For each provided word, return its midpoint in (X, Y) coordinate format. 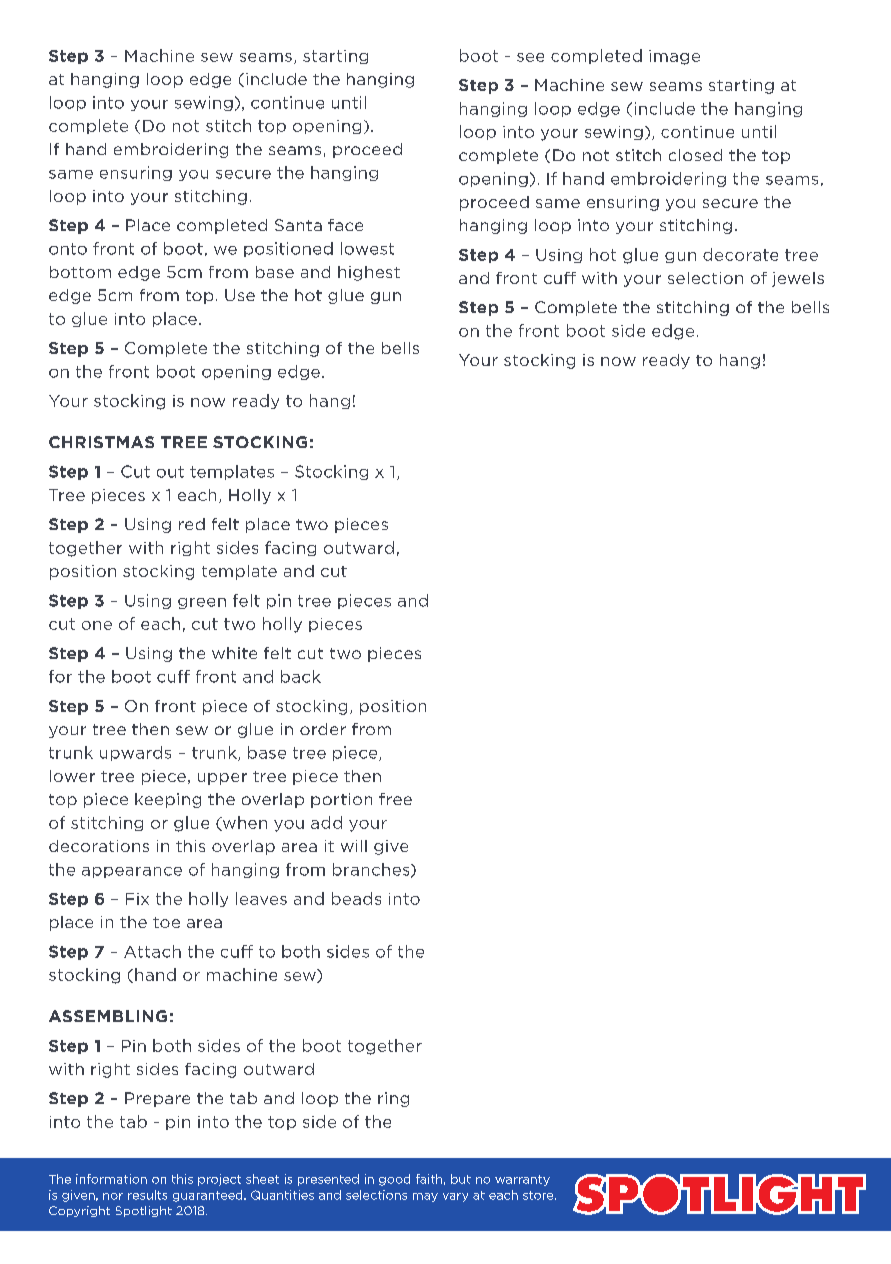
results (147, 1195)
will (354, 846)
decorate (740, 254)
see (530, 57)
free (395, 799)
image (674, 57)
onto (68, 249)
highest (369, 273)
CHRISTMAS (101, 442)
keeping (168, 800)
